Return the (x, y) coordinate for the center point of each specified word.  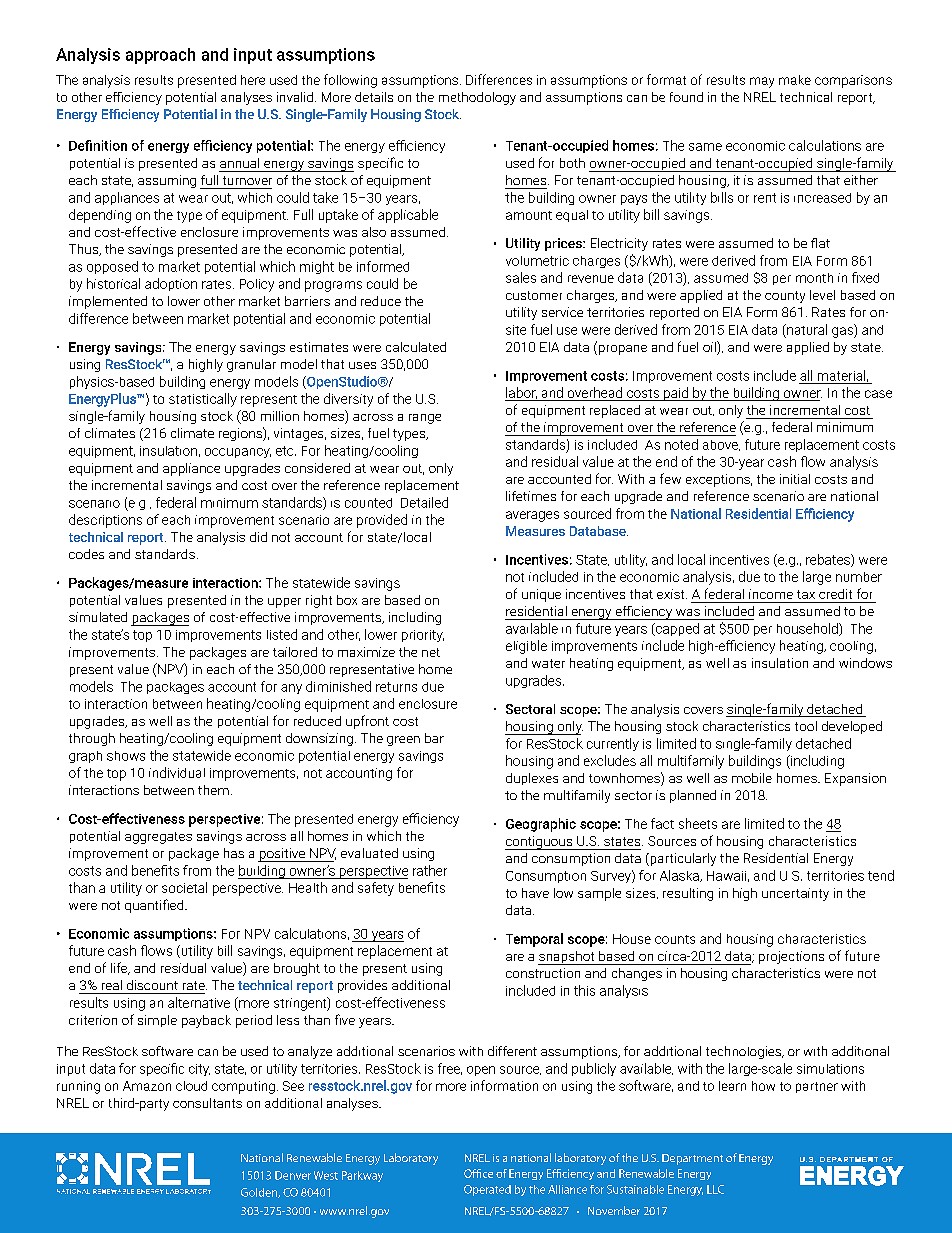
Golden (260, 1193)
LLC (715, 1189)
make (795, 80)
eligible (526, 647)
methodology (477, 98)
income (771, 594)
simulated (98, 617)
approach (160, 56)
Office (478, 1173)
